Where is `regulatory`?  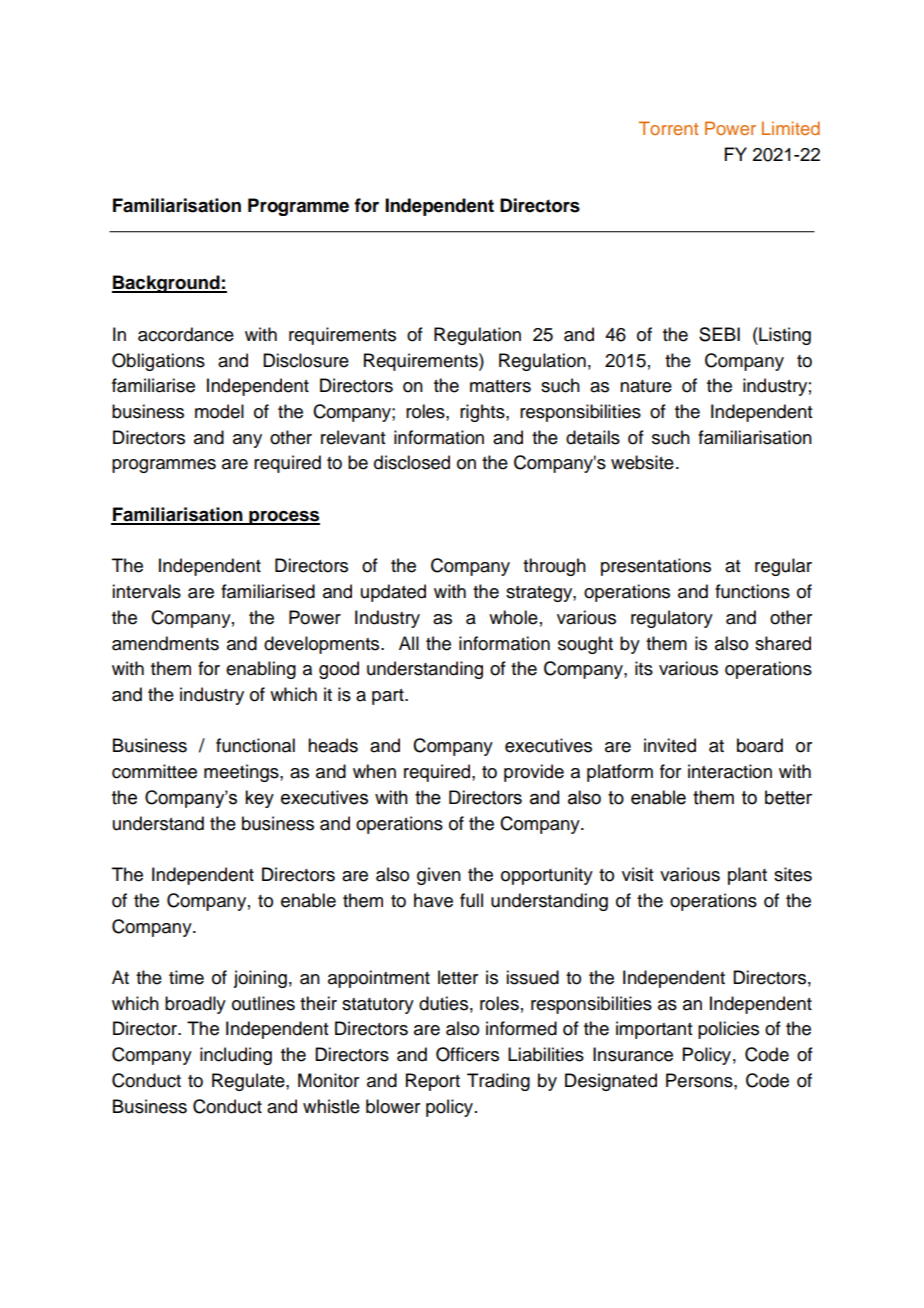 regulatory is located at coordinates (672, 619).
